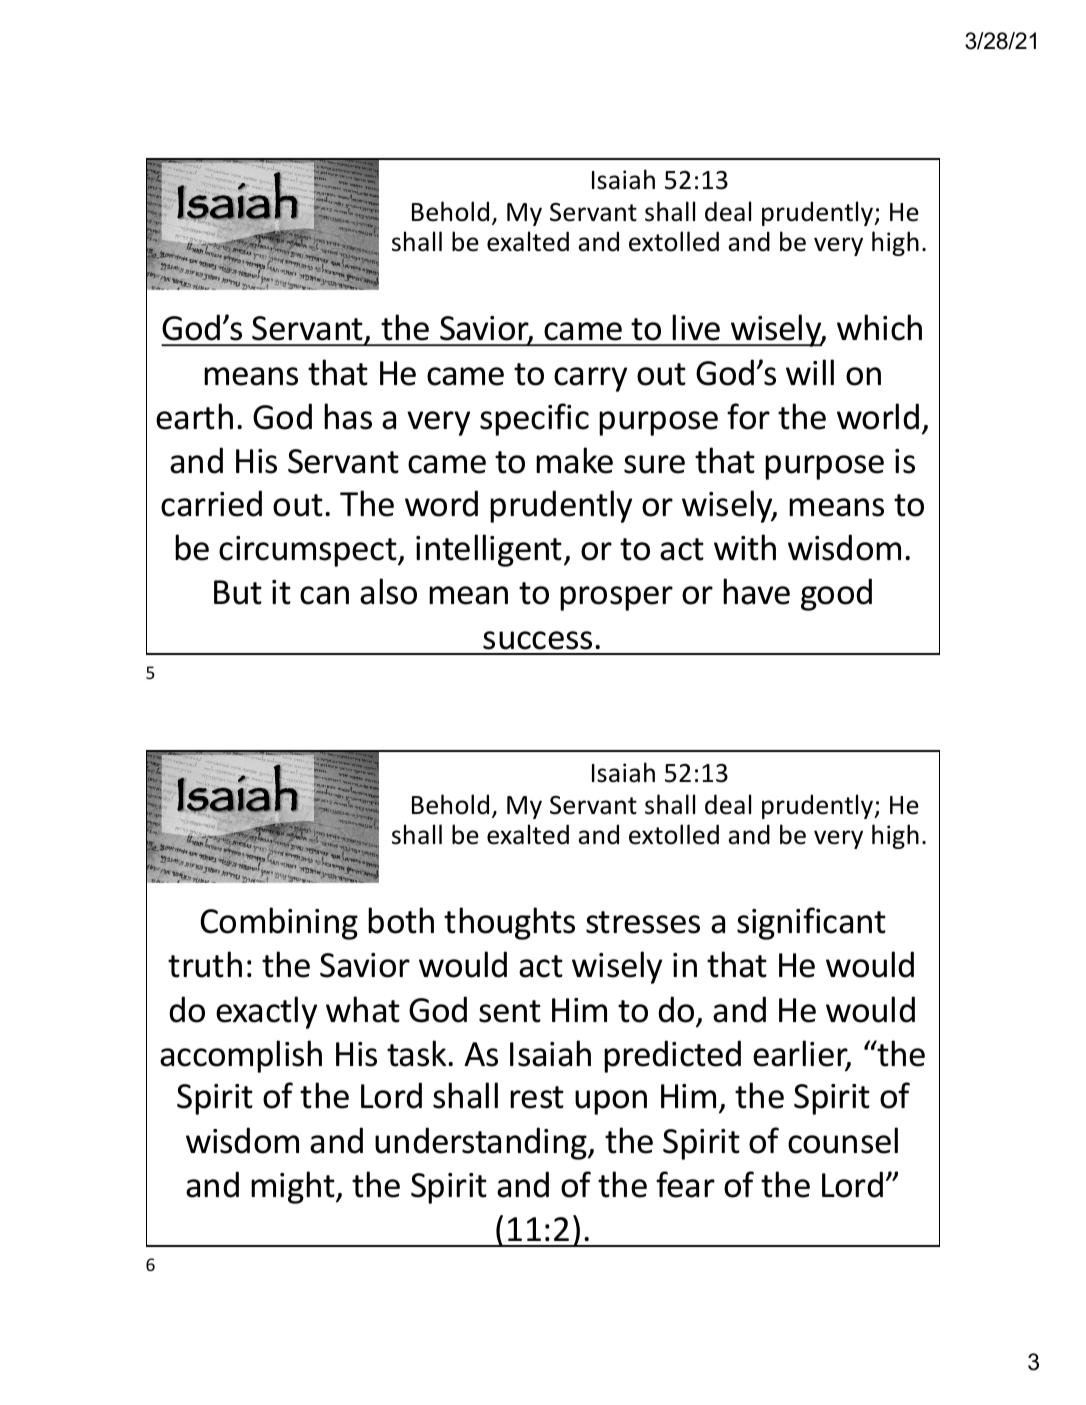 The height and width of the screenshot is (1405, 1086). I want to click on Combining, so click(279, 923).
